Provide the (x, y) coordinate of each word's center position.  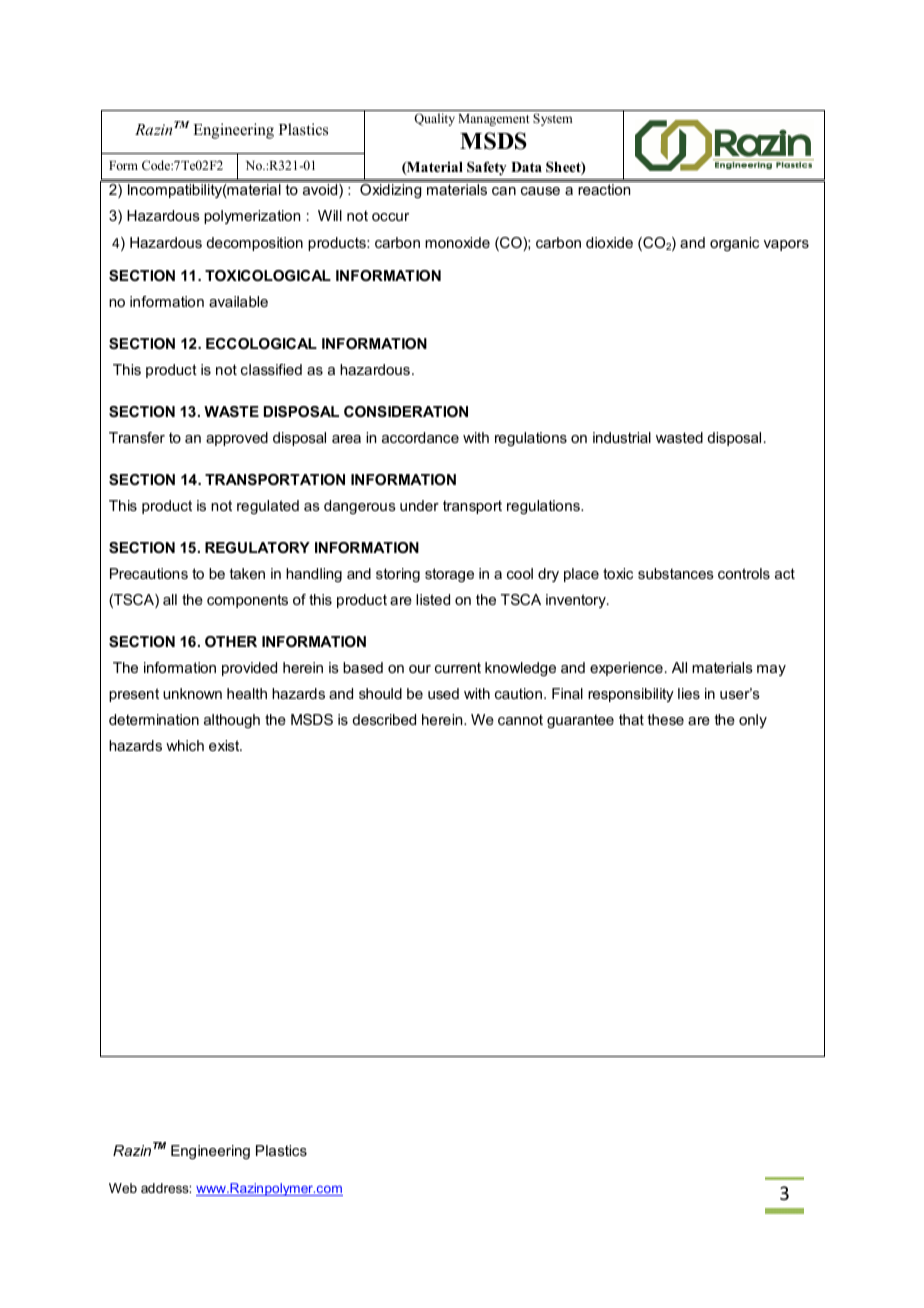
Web (123, 1188)
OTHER (231, 641)
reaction (604, 189)
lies (689, 693)
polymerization (252, 217)
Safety (486, 168)
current (458, 667)
